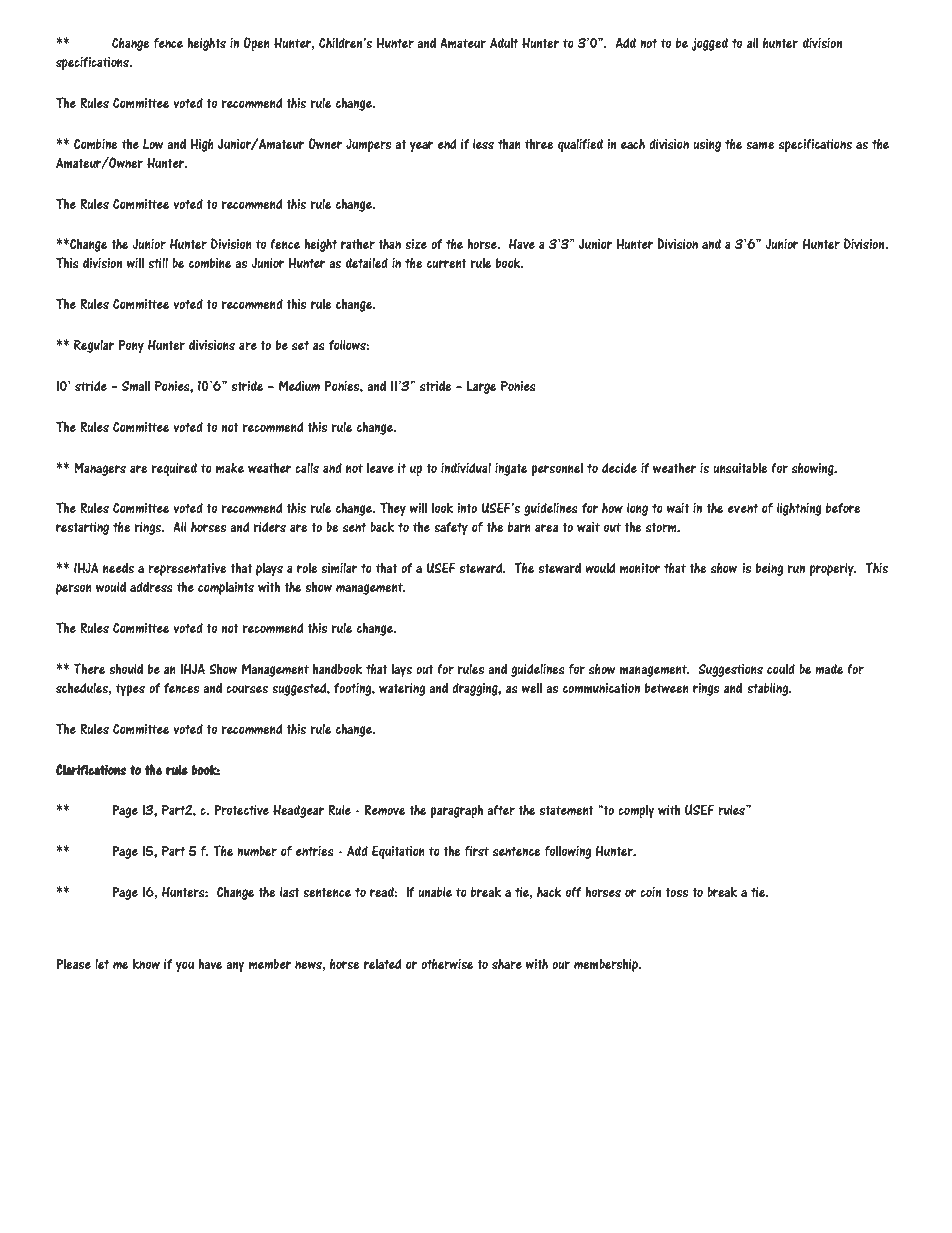  What do you see at coordinates (256, 44) in the screenshot?
I see `Open` at bounding box center [256, 44].
